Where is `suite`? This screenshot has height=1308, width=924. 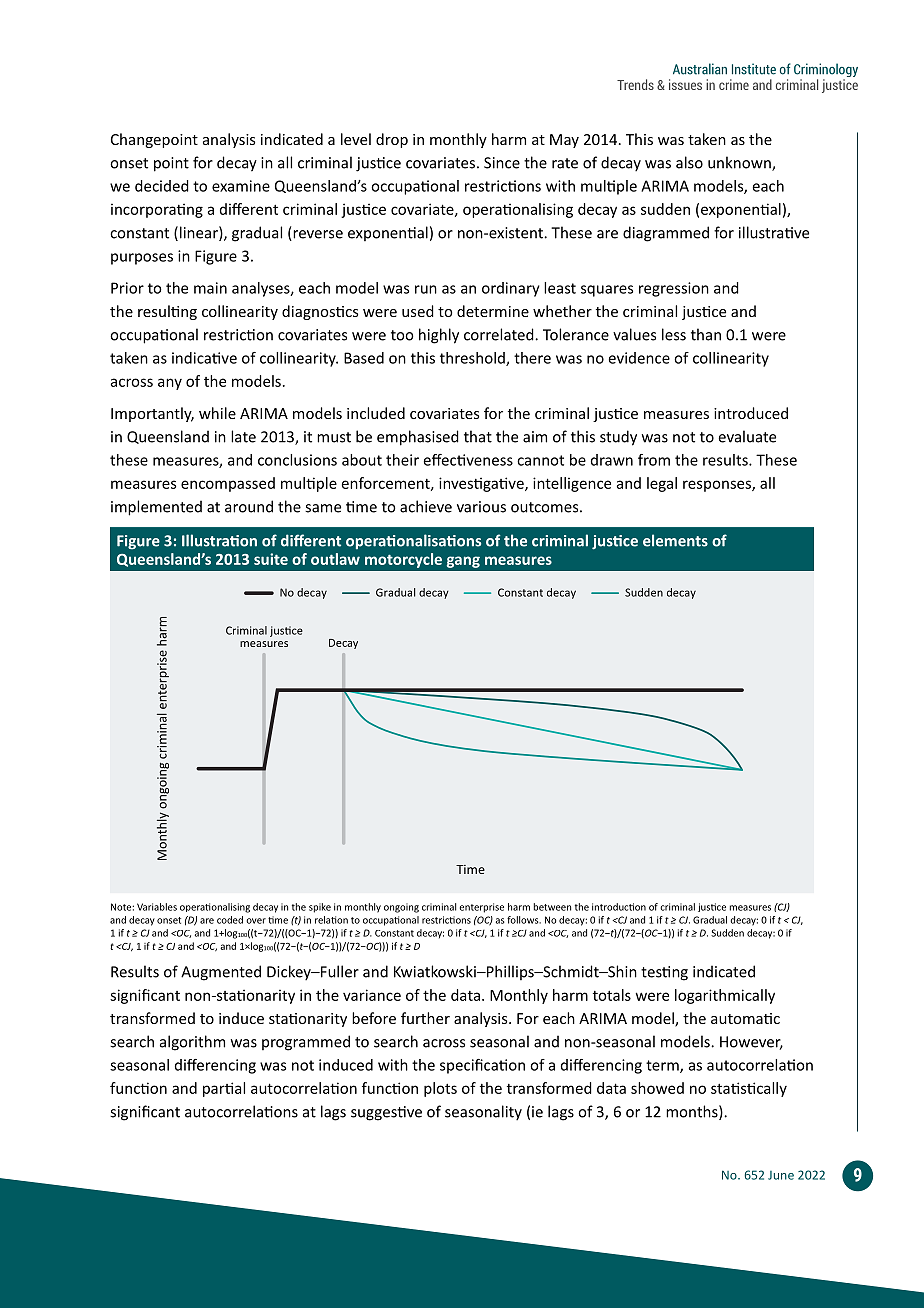 suite is located at coordinates (271, 559).
